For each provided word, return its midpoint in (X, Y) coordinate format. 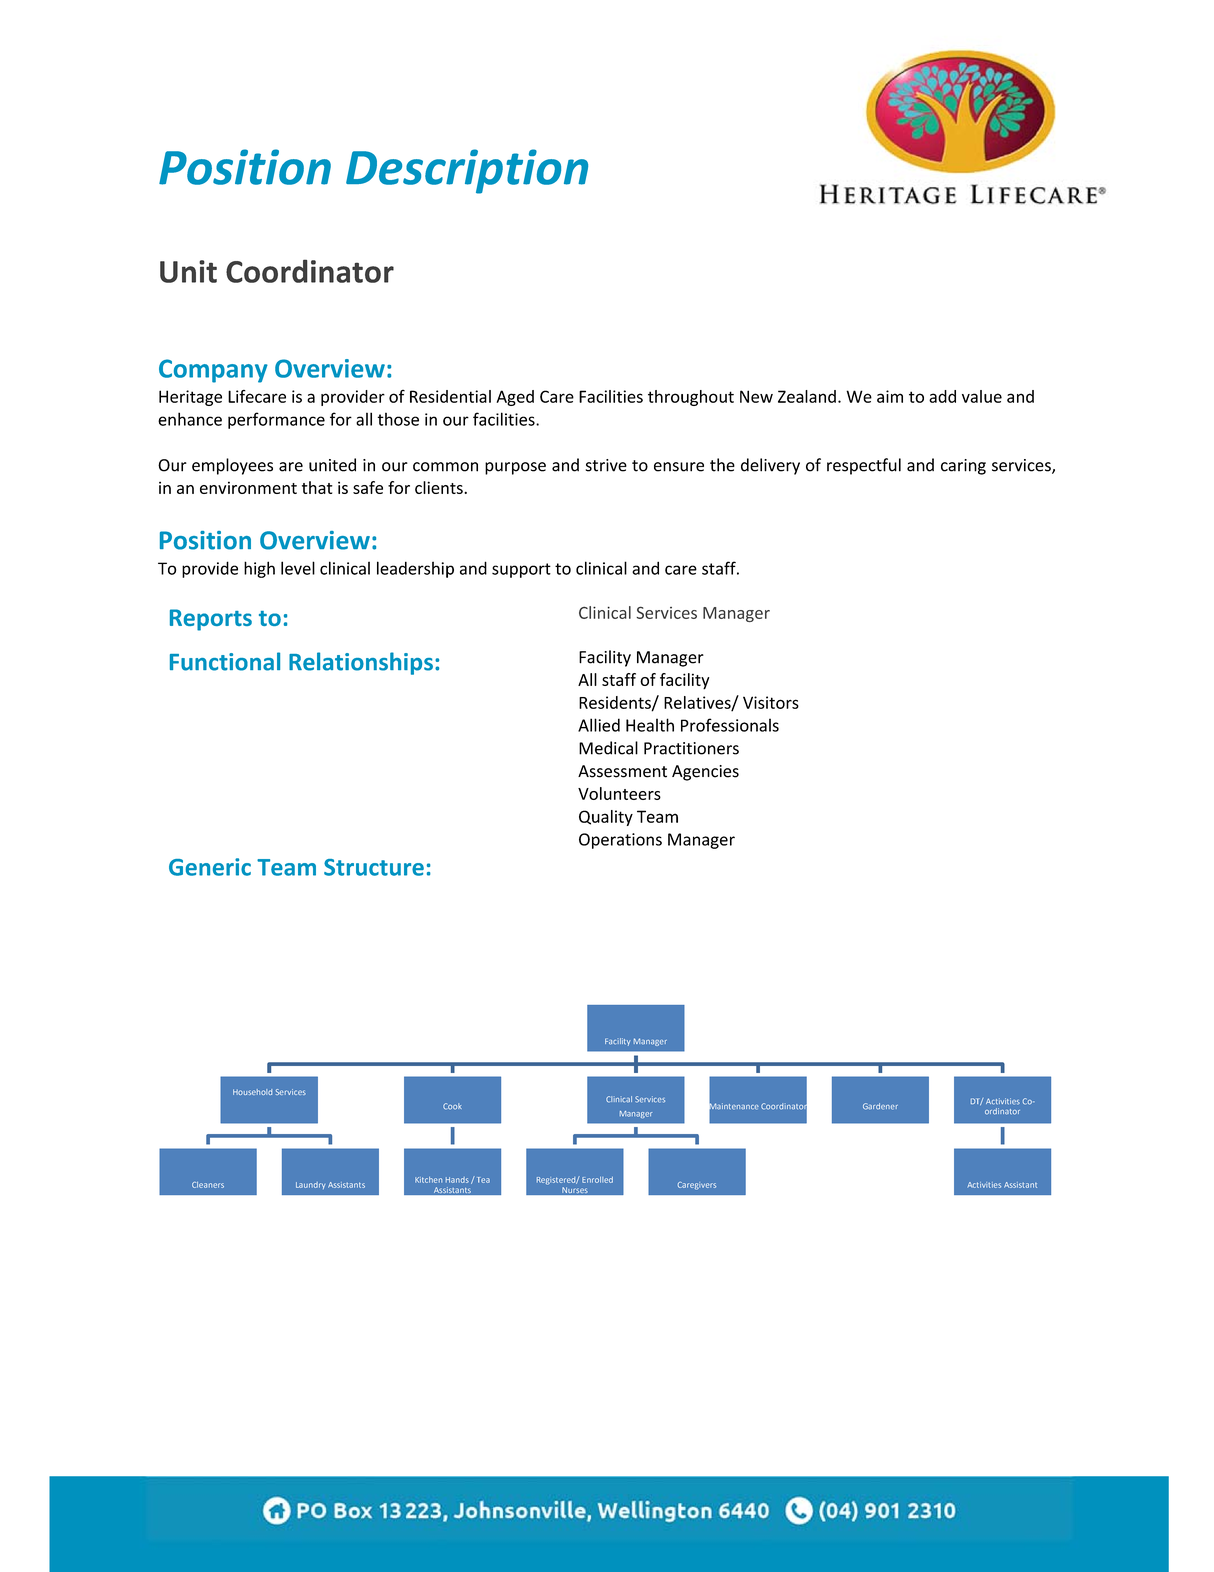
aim (890, 396)
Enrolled (597, 1180)
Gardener (880, 1106)
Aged (515, 398)
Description (467, 171)
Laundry (310, 1185)
